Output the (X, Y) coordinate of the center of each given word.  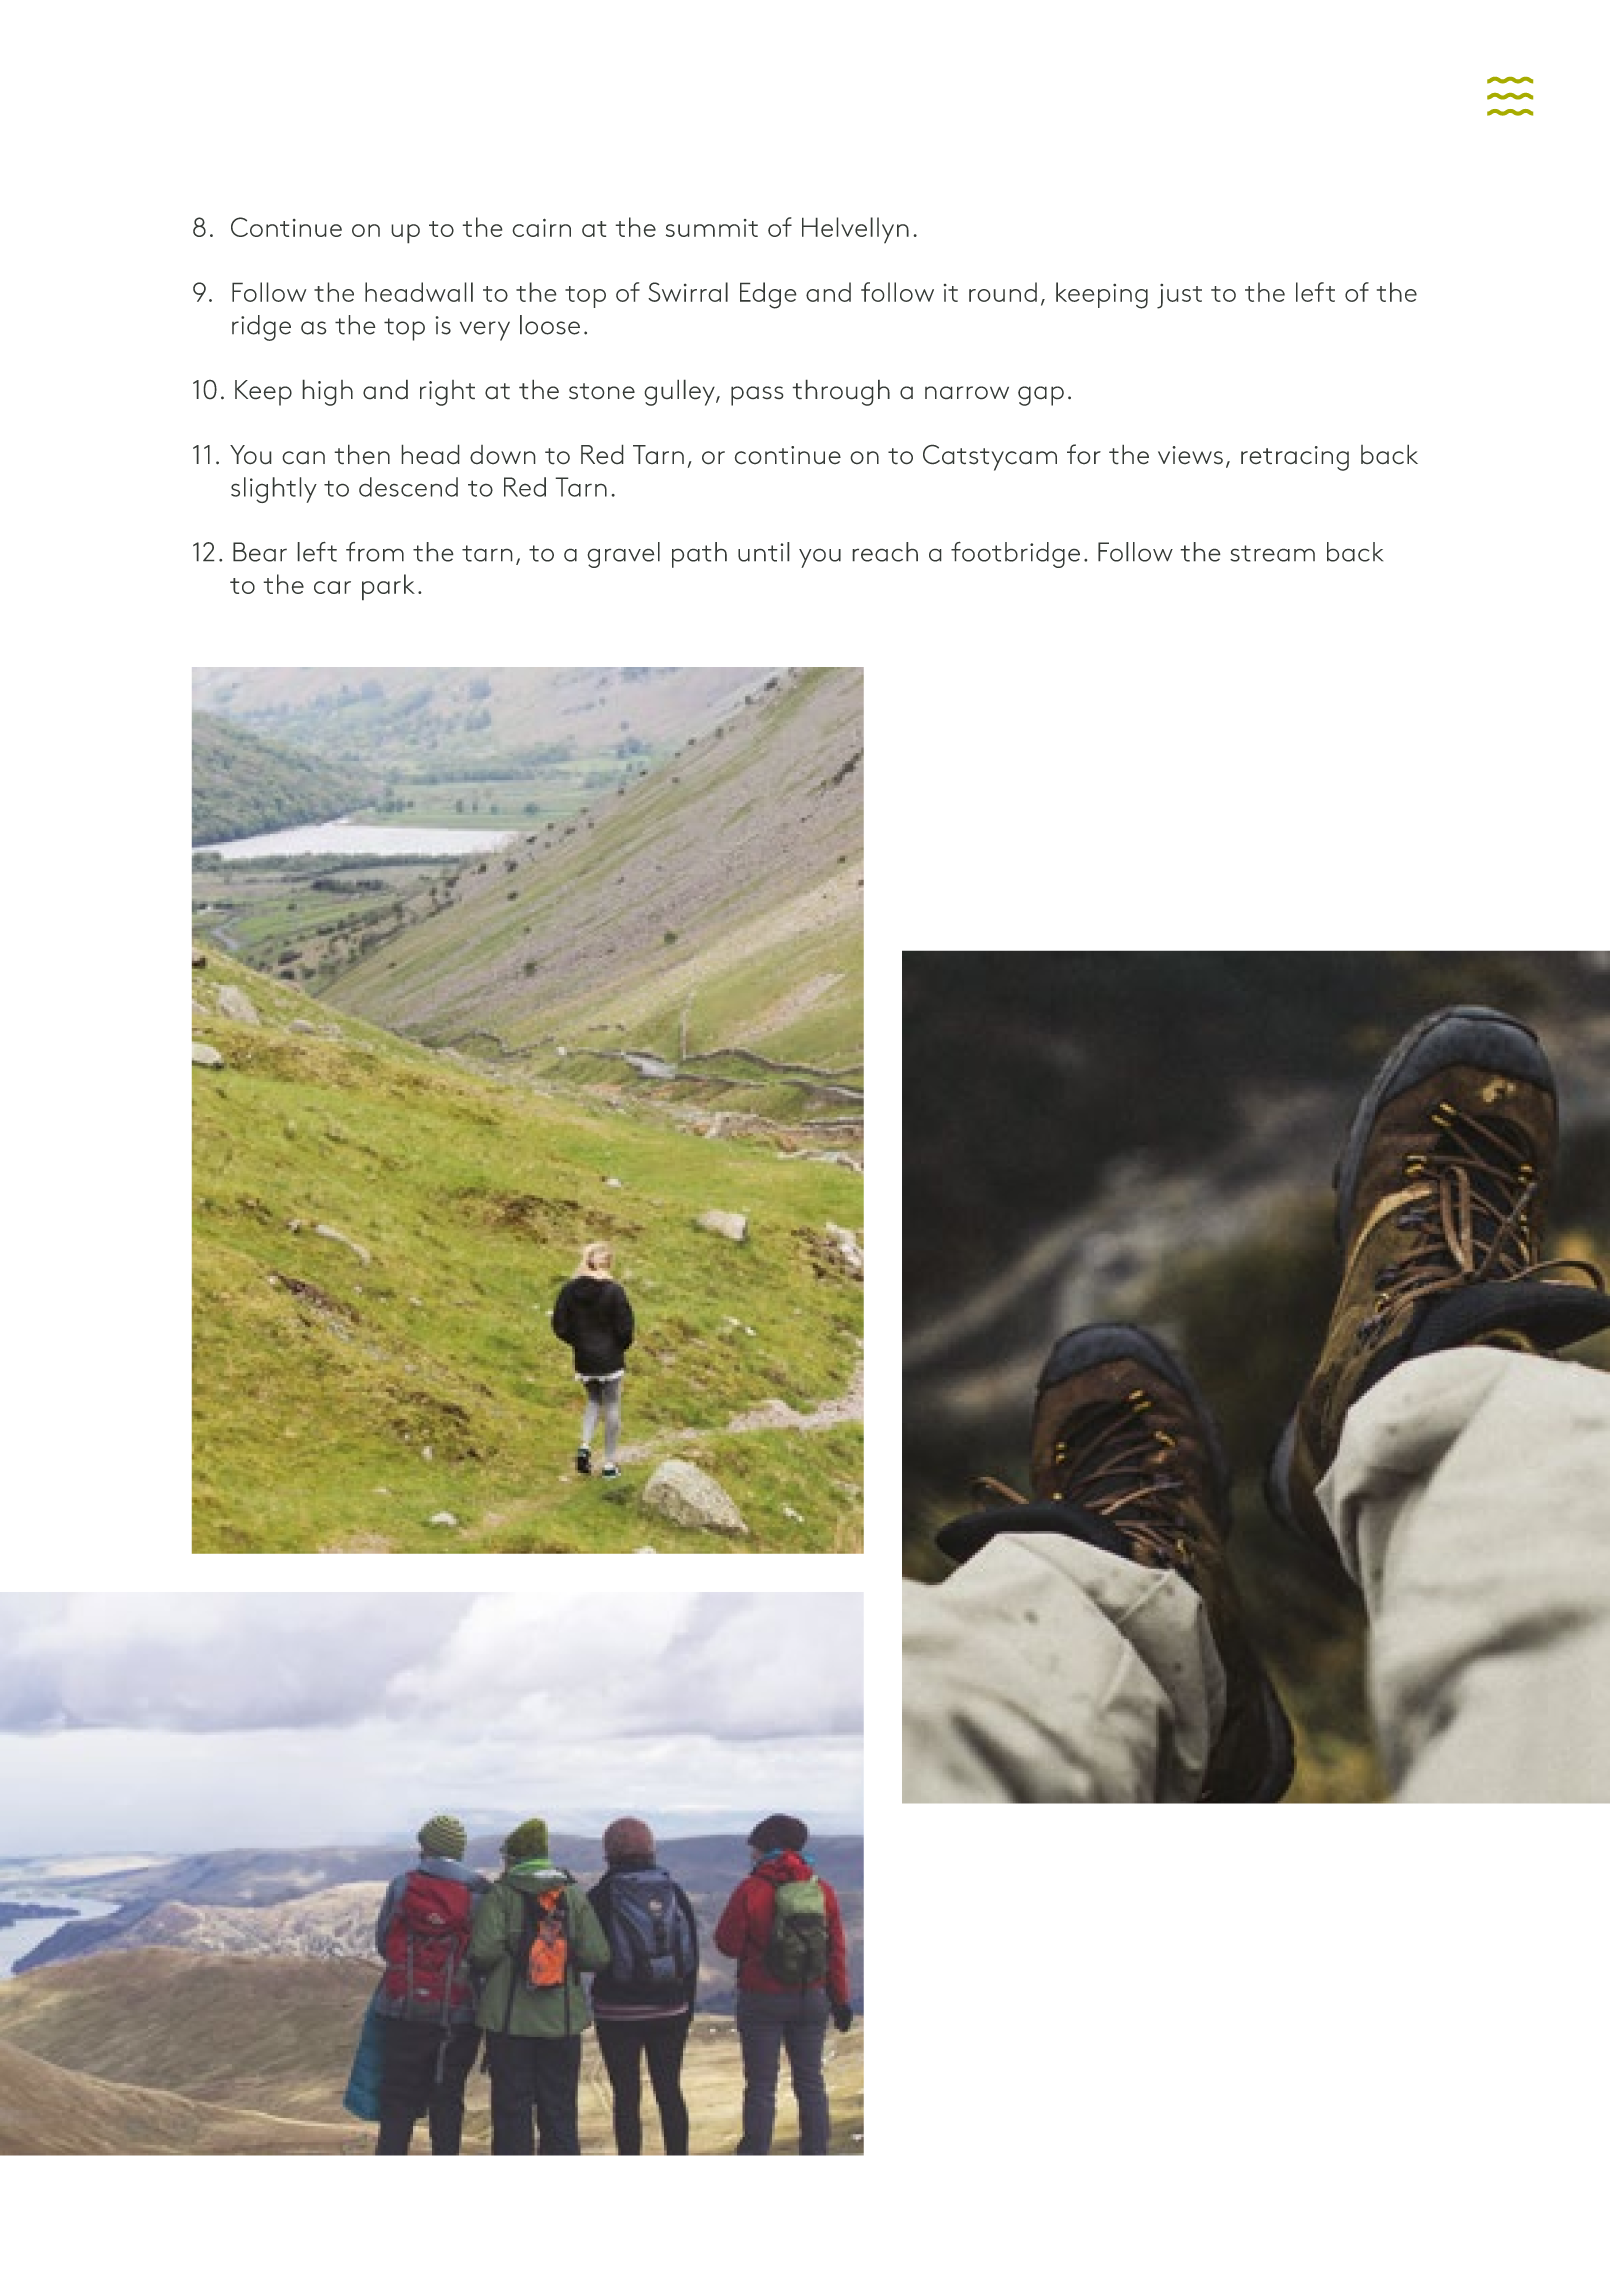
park (388, 587)
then (362, 454)
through (841, 392)
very (485, 331)
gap (1041, 396)
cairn (541, 227)
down (503, 455)
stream (1272, 553)
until (764, 552)
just (1179, 296)
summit (712, 228)
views (1190, 455)
